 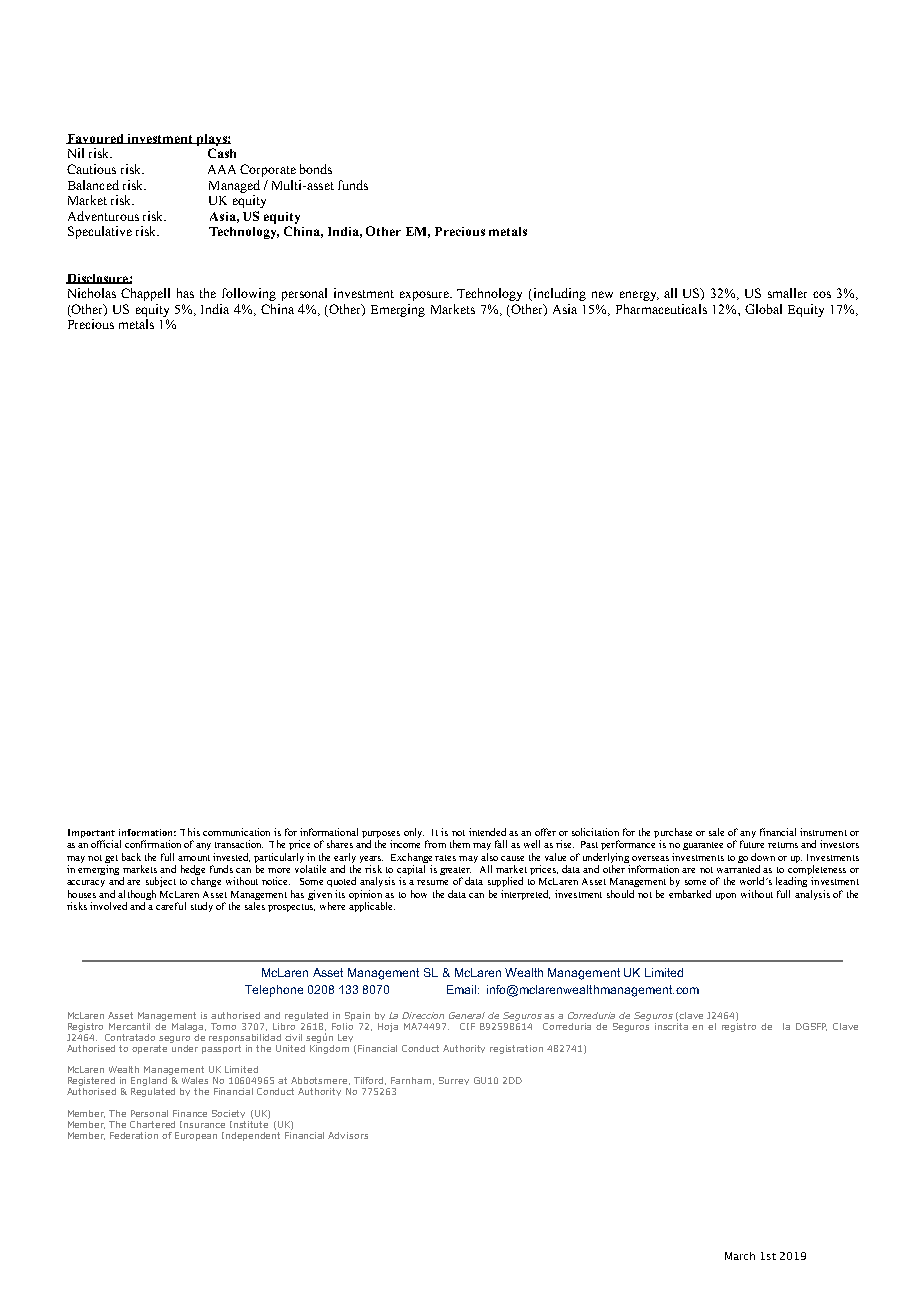 I want to click on instrument, so click(x=823, y=832).
